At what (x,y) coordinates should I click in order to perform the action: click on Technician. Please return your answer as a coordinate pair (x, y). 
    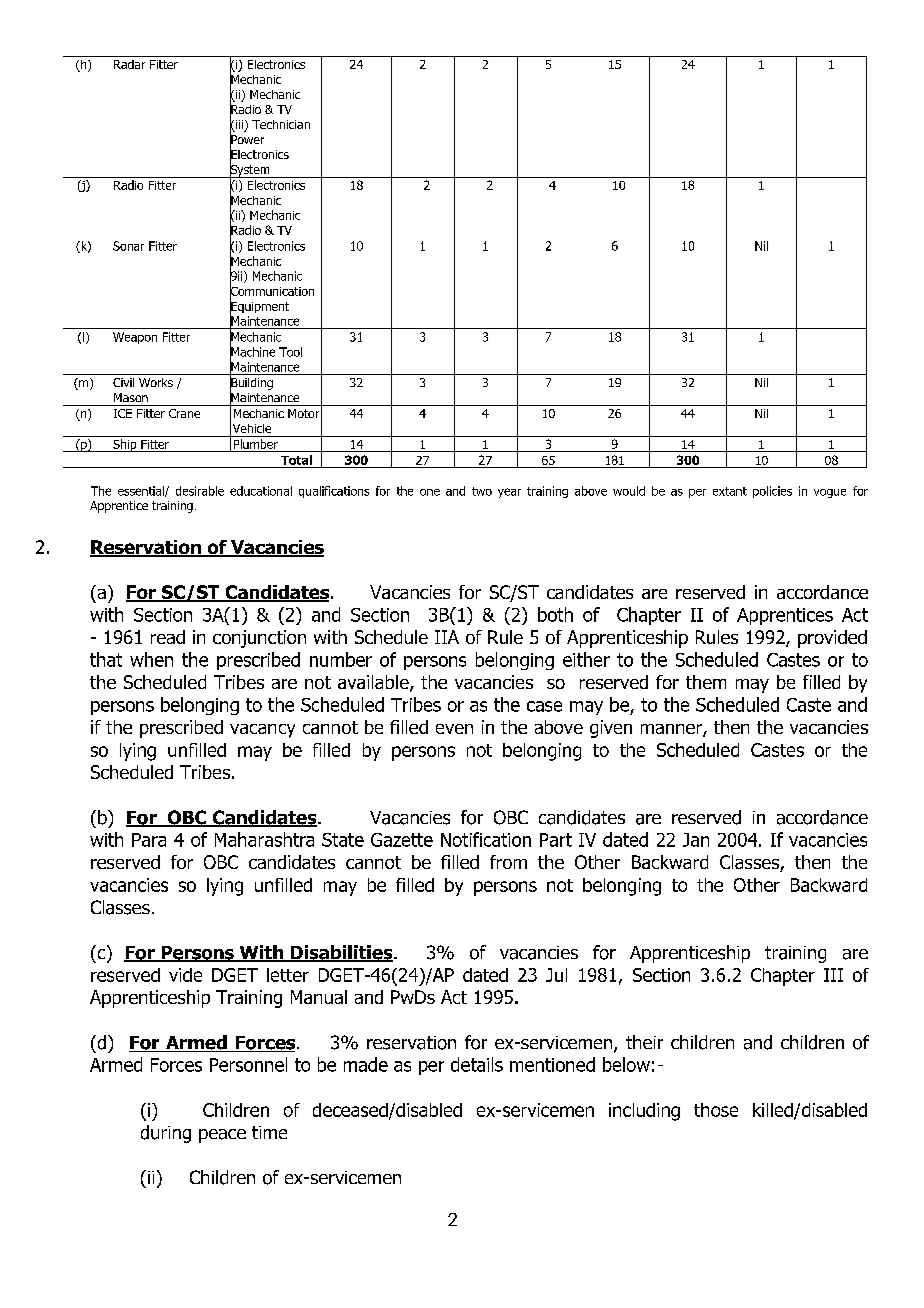
    Looking at the image, I should click on (281, 124).
